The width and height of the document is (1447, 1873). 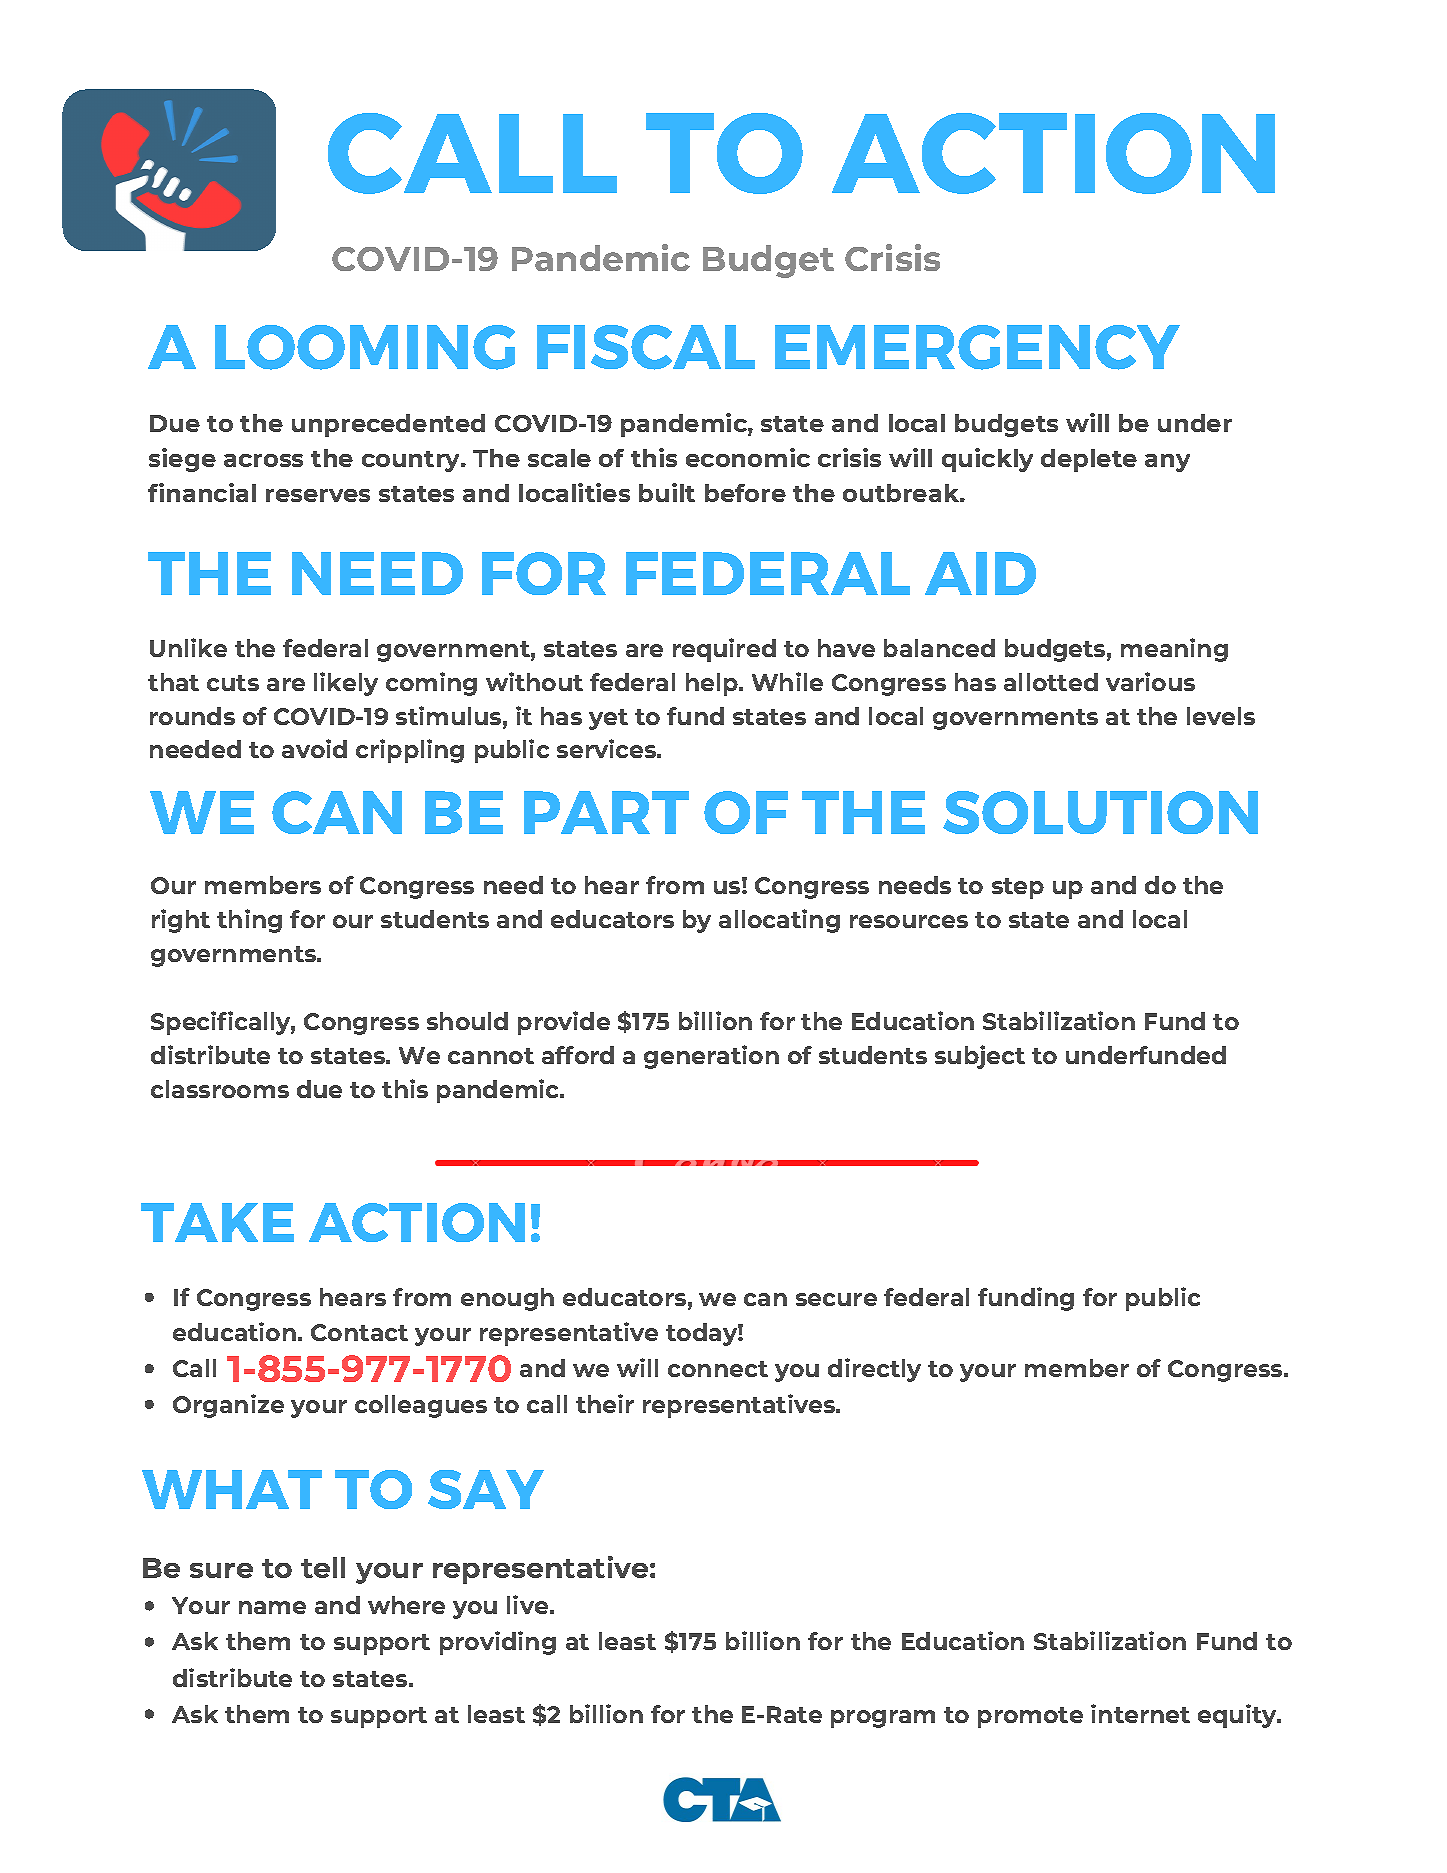 I want to click on LOOMING, so click(x=365, y=347).
